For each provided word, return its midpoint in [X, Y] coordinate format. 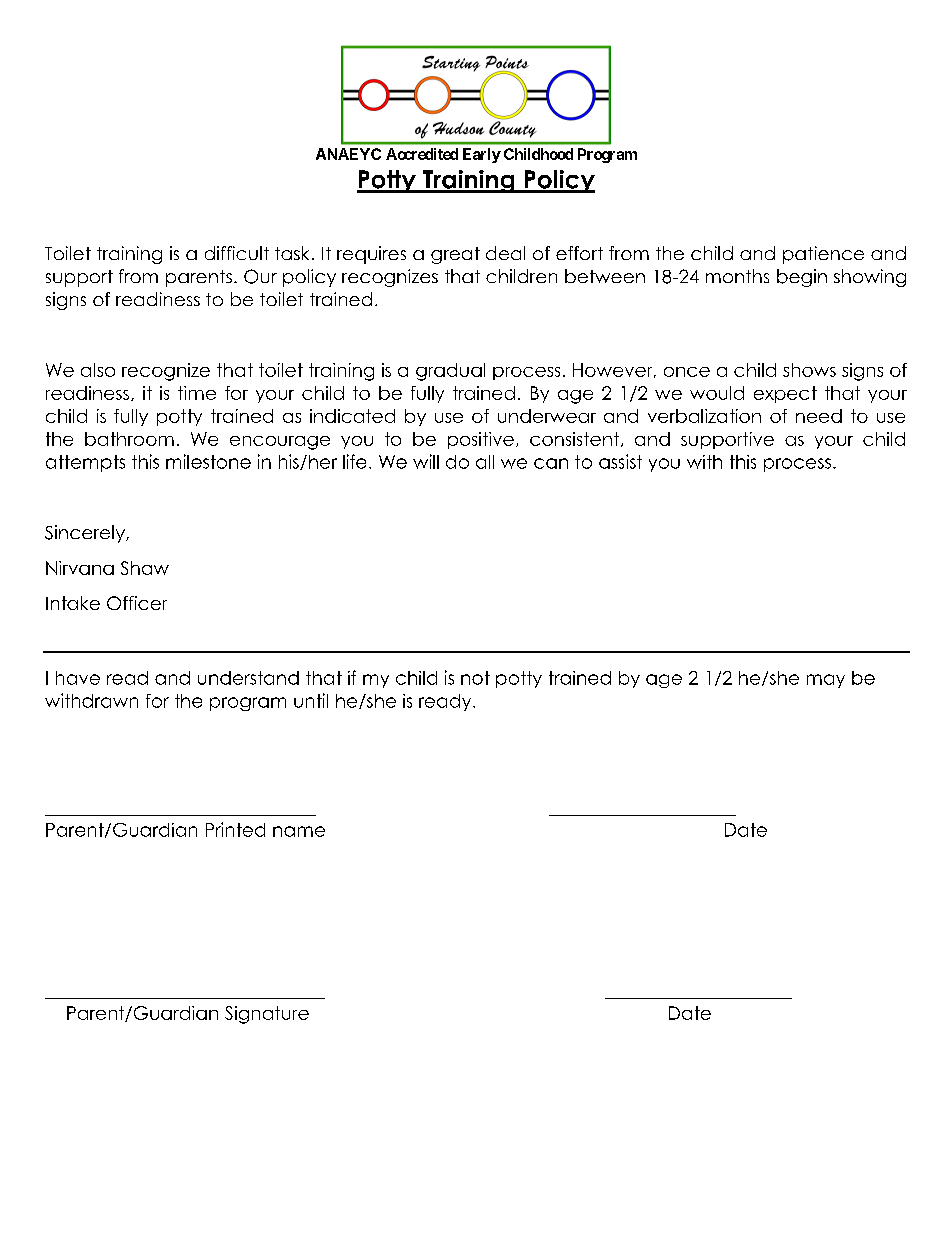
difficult [237, 253]
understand [248, 678]
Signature [267, 1015]
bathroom [129, 439]
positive [481, 440]
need [819, 416]
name [299, 831]
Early [482, 155]
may [826, 681]
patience [823, 255]
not [475, 678]
